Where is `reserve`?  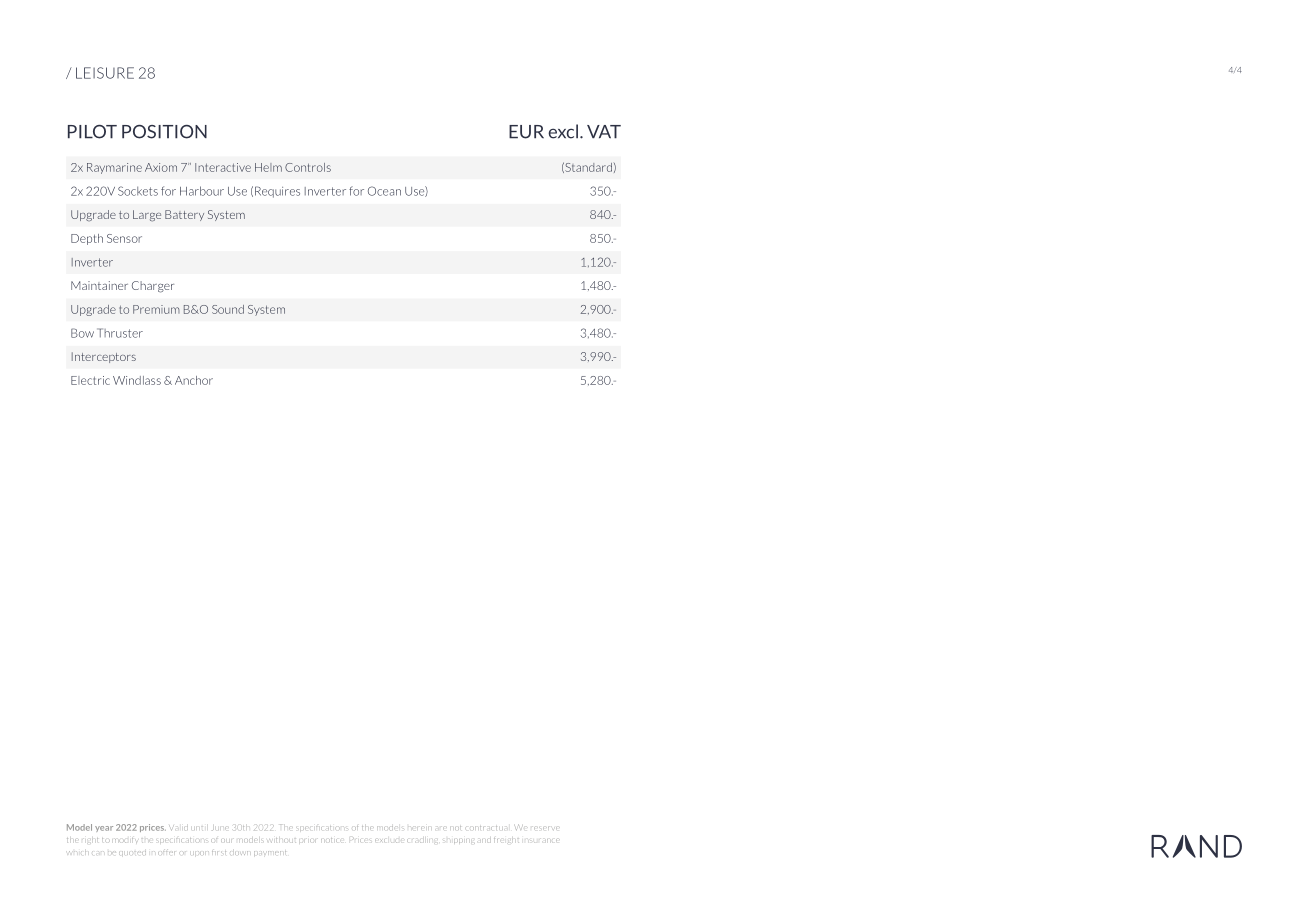 reserve is located at coordinates (545, 828).
